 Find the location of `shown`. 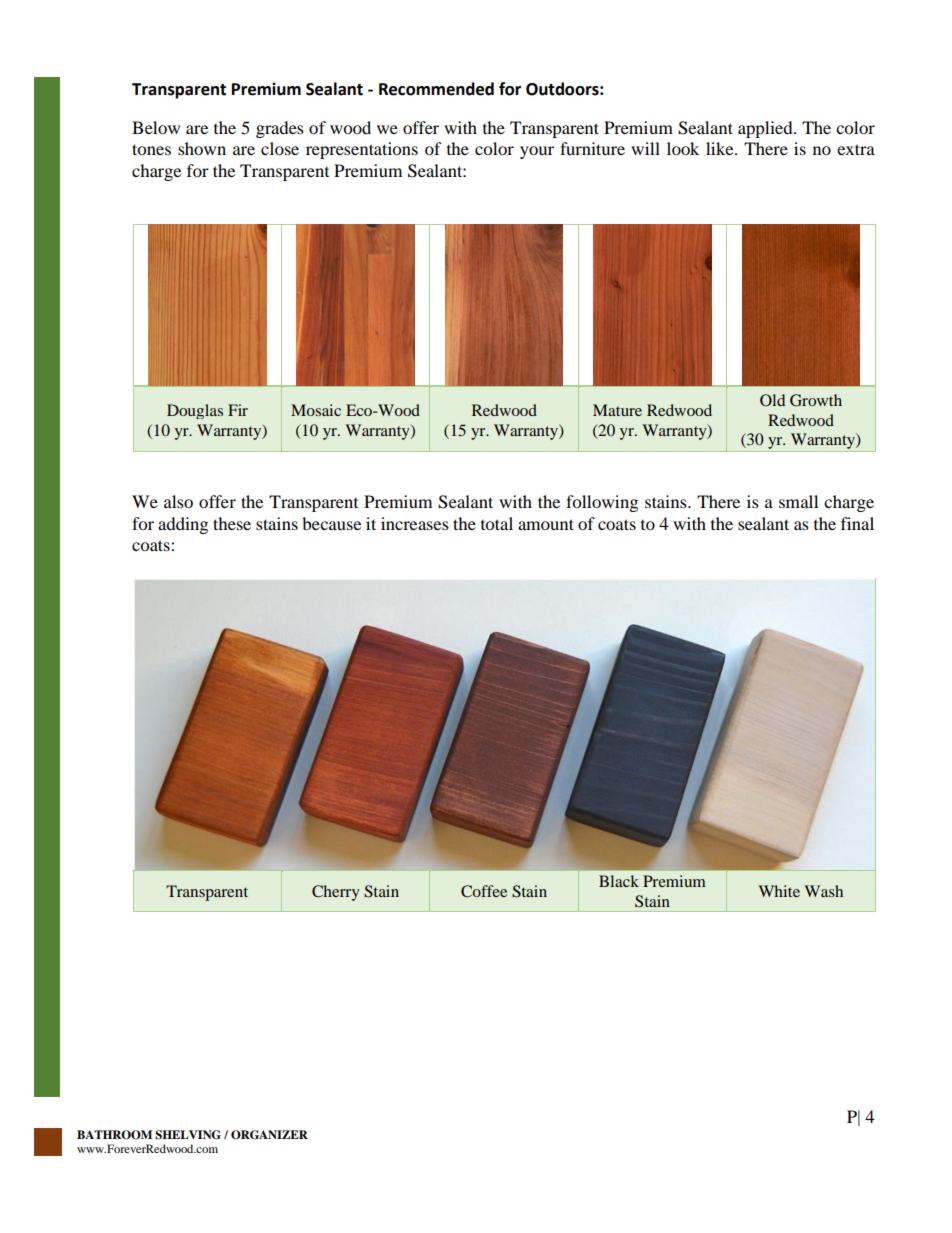

shown is located at coordinates (202, 148).
